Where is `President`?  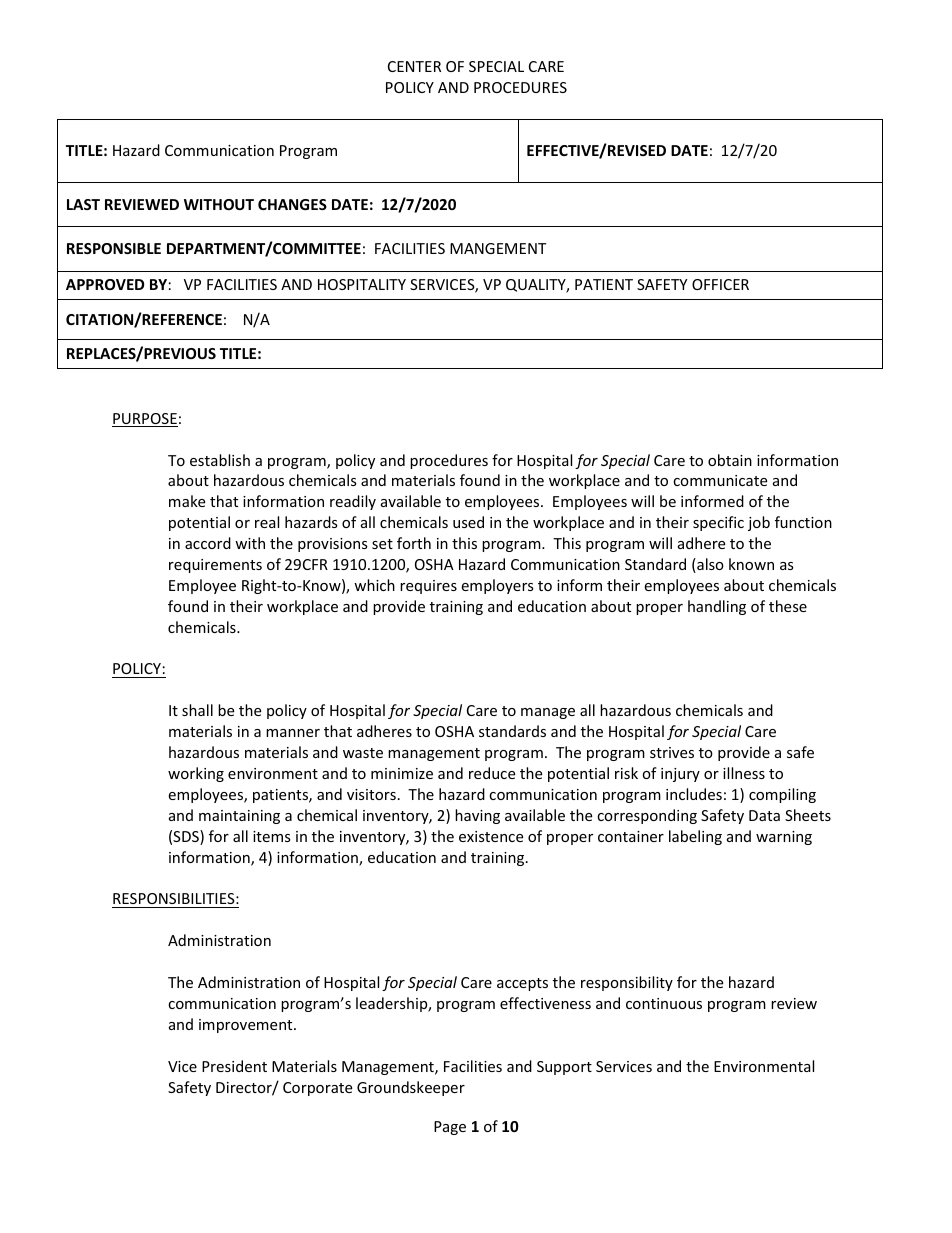 President is located at coordinates (234, 1066).
